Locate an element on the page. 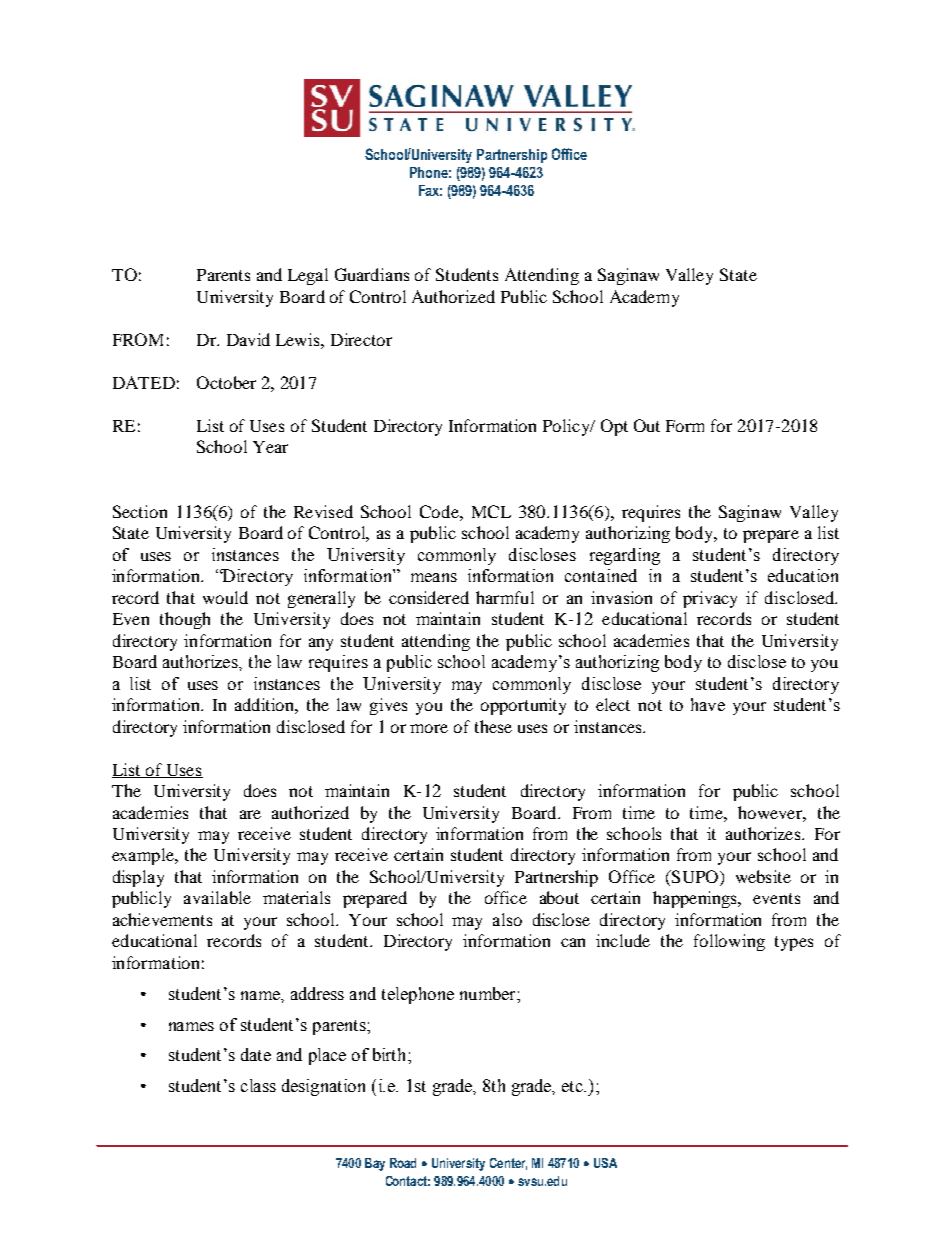 The width and height of the page is (952, 1233). Guardians is located at coordinates (372, 274).
